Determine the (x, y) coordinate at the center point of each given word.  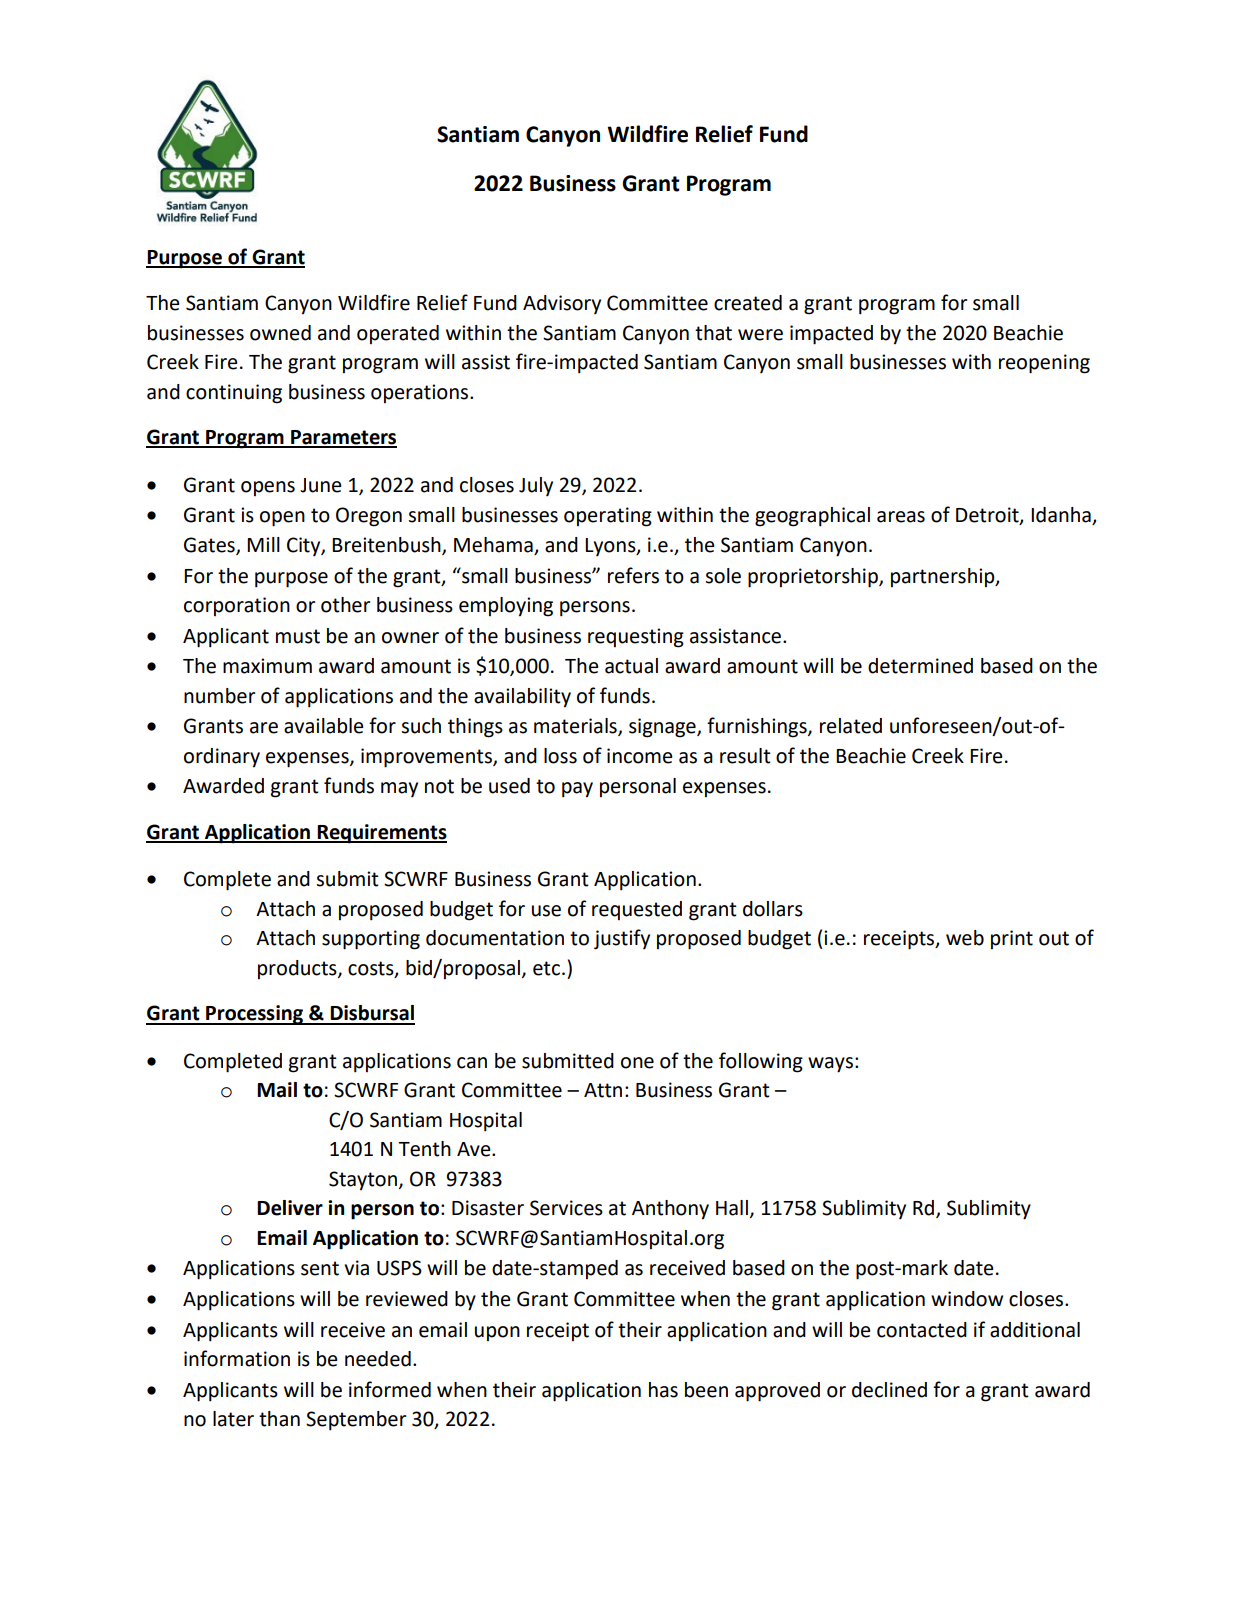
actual (631, 666)
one (637, 1063)
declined (889, 1390)
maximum (267, 666)
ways (830, 1065)
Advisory (562, 304)
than (279, 1419)
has (663, 1390)
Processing (254, 1015)
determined (920, 666)
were (760, 335)
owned (280, 333)
